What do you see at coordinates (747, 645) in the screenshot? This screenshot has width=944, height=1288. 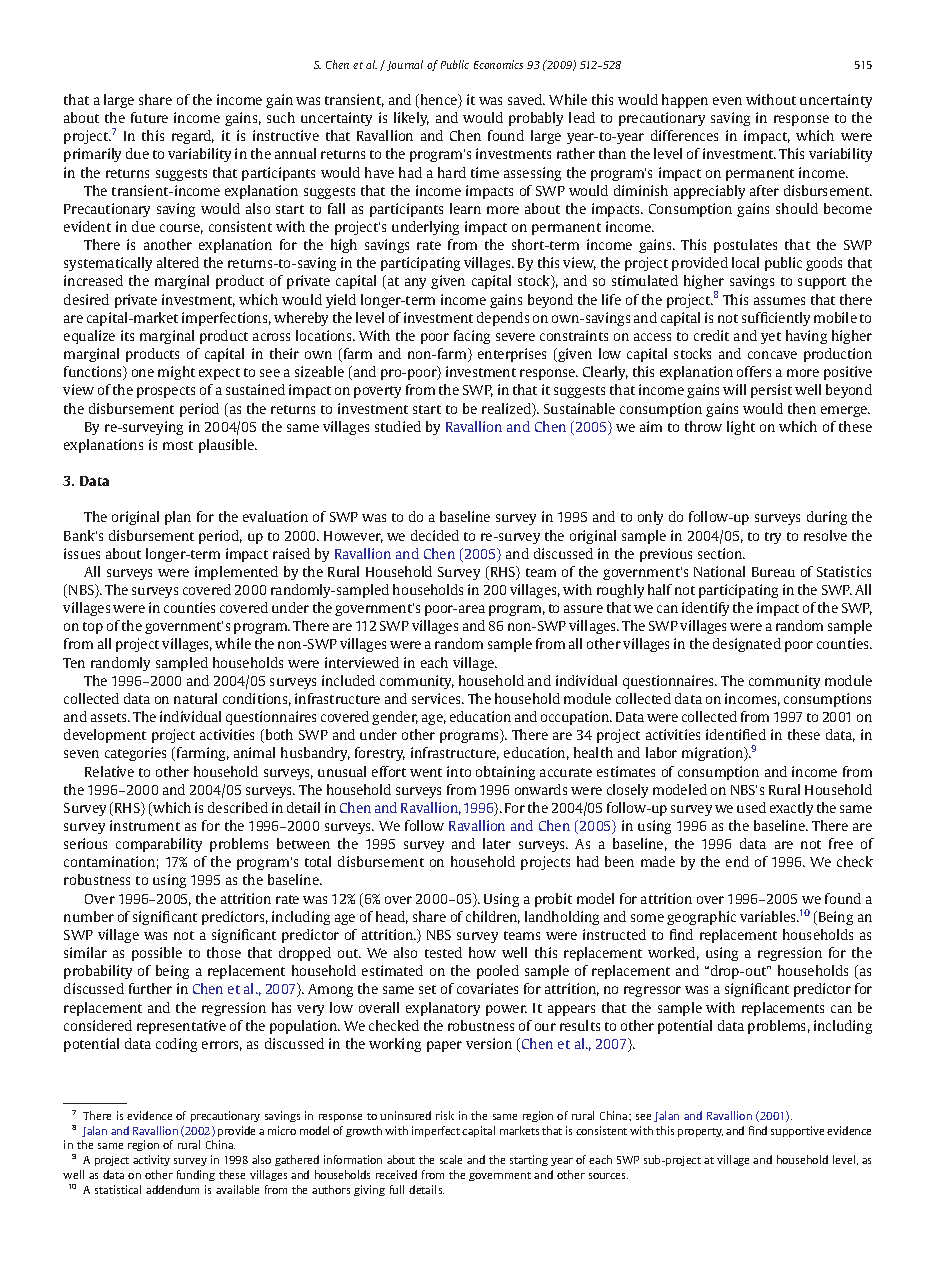 I see `designated` at bounding box center [747, 645].
